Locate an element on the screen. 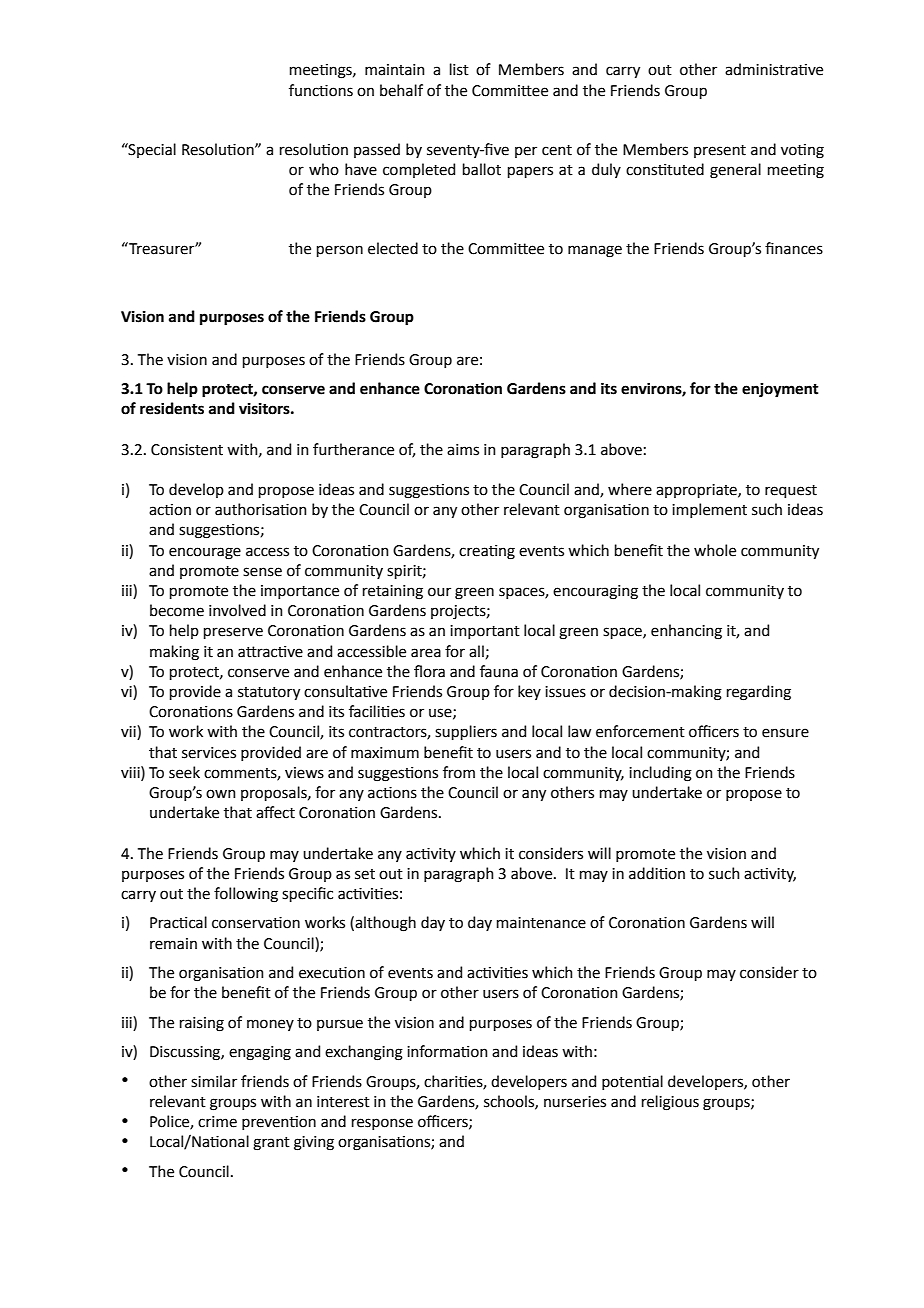 The height and width of the screenshot is (1308, 924). nurseries is located at coordinates (575, 1102).
